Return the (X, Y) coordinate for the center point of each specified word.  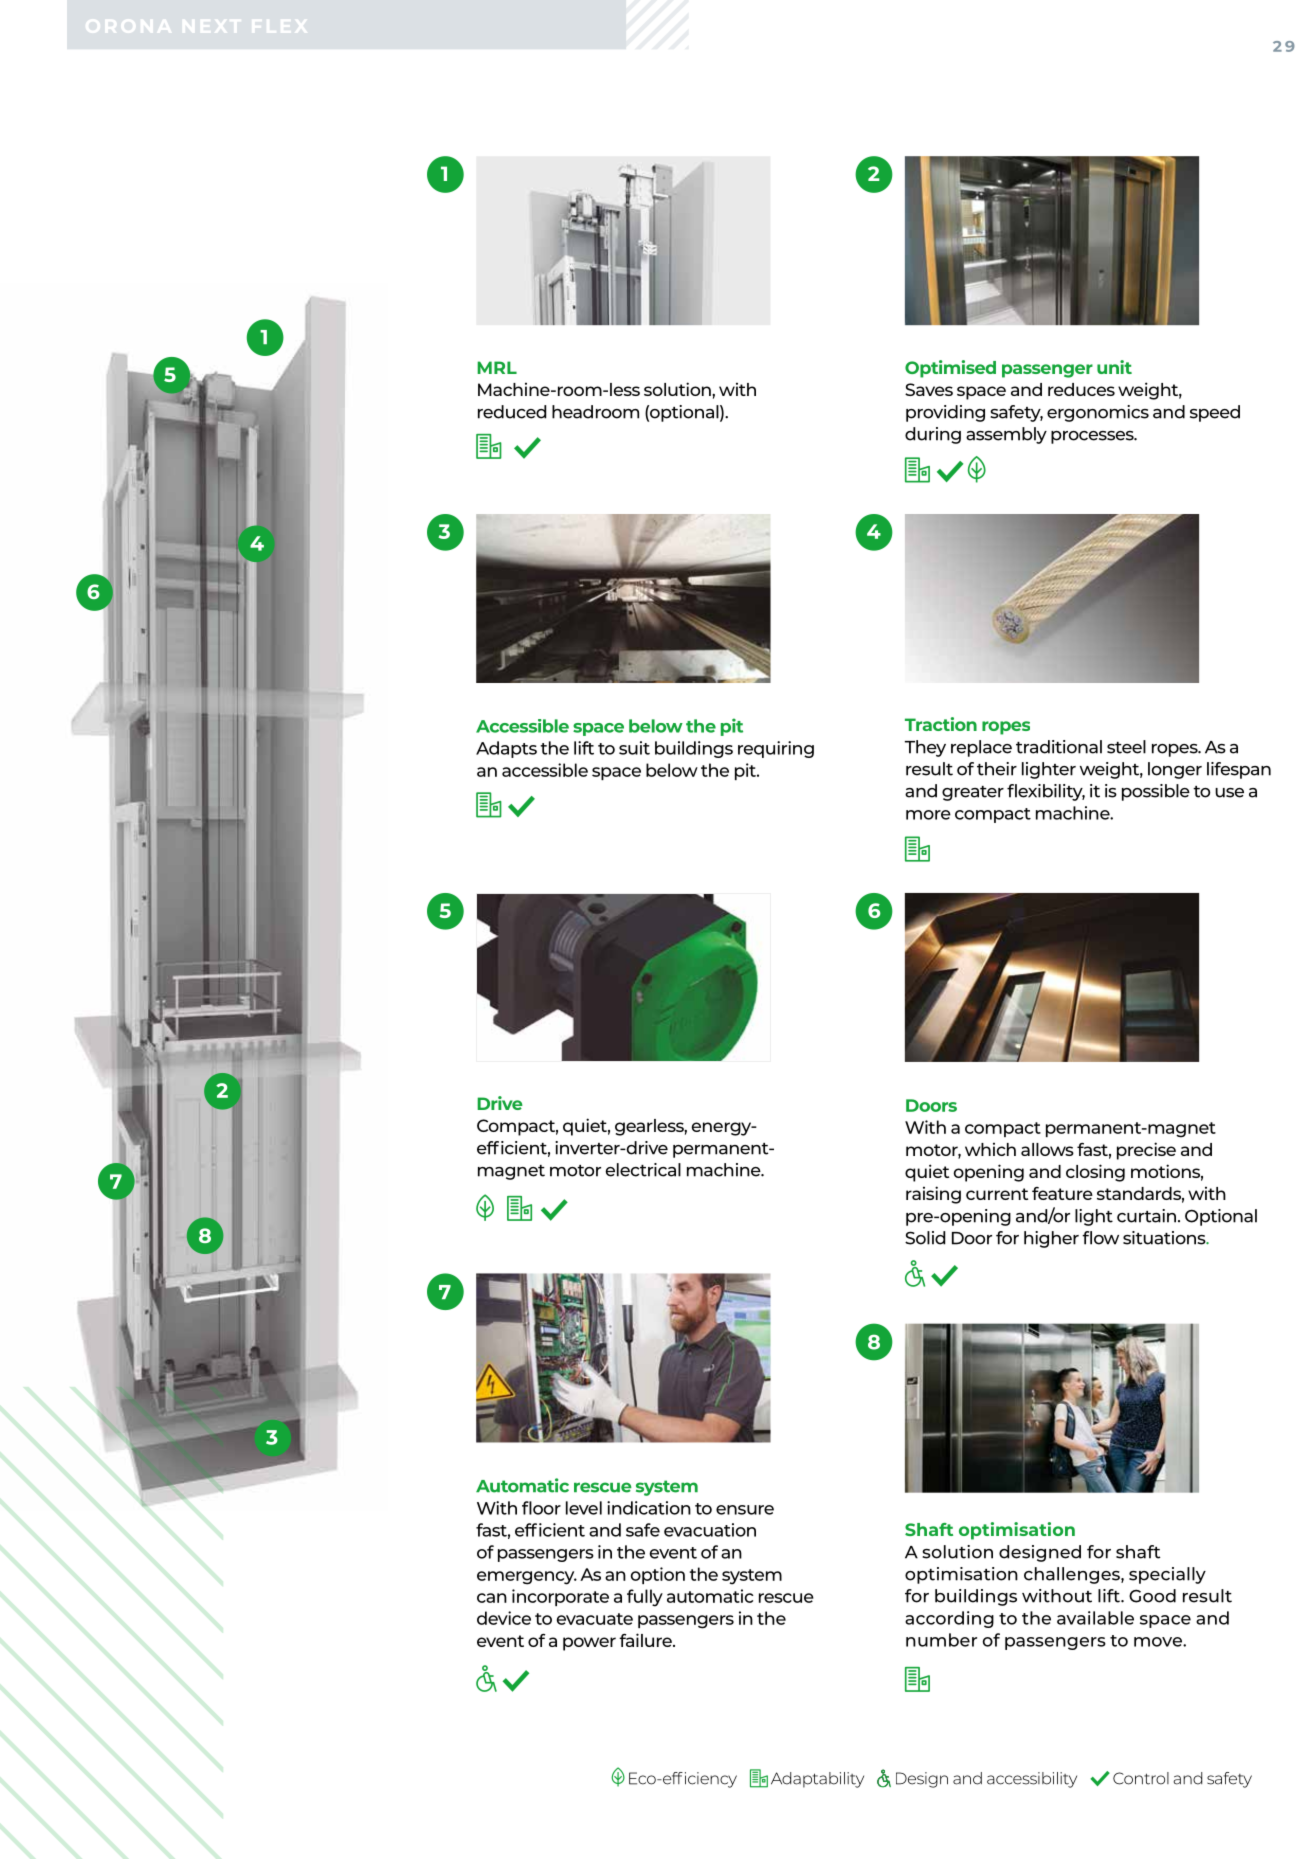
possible (1156, 792)
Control (1141, 1778)
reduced (512, 412)
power (589, 1644)
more (928, 815)
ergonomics (1098, 413)
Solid (925, 1238)
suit (634, 748)
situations (1165, 1238)
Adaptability (817, 1780)
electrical (643, 1170)
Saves (929, 389)
